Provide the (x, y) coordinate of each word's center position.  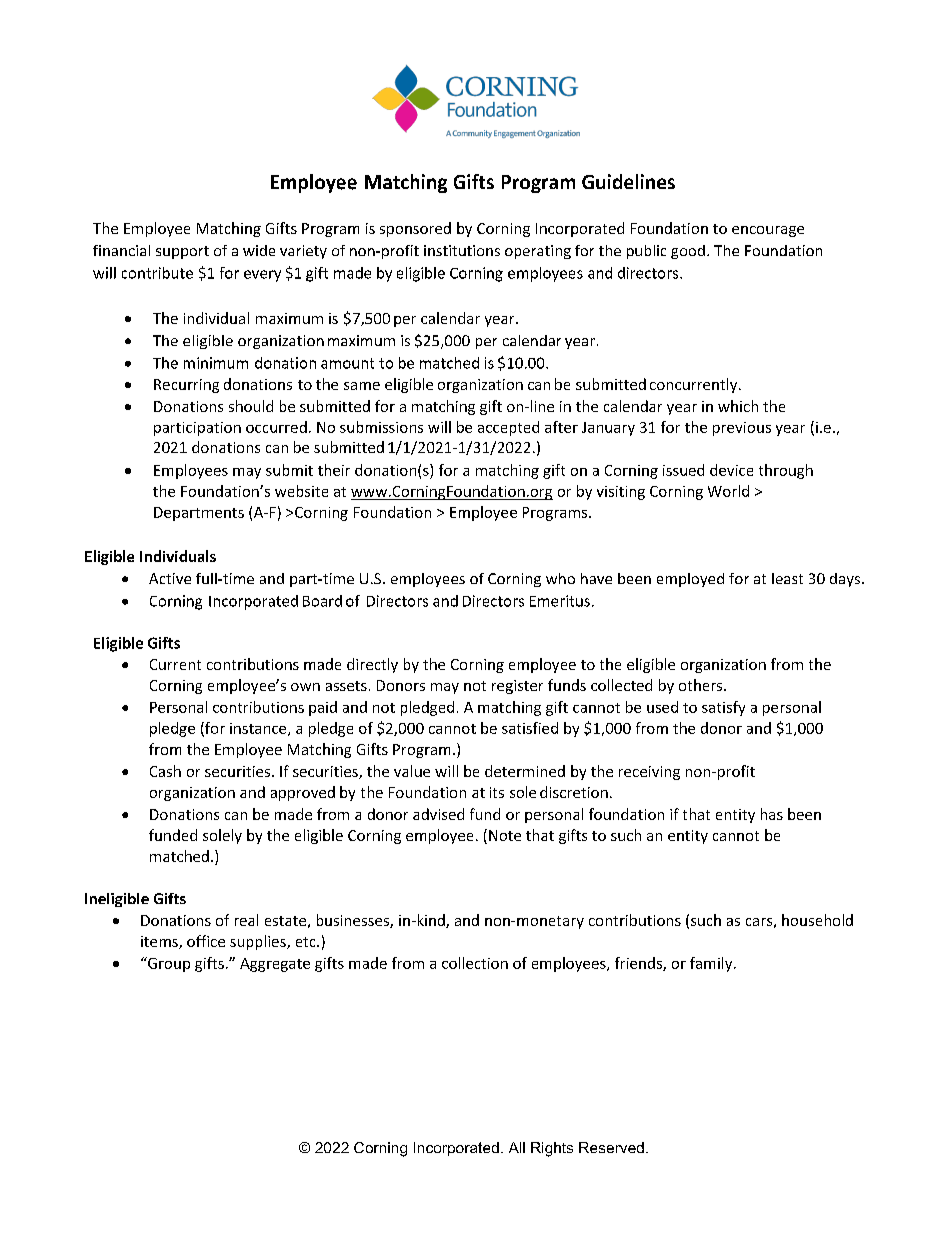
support (182, 252)
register (517, 687)
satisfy (723, 708)
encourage (768, 231)
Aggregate (275, 965)
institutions (462, 250)
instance (259, 729)
